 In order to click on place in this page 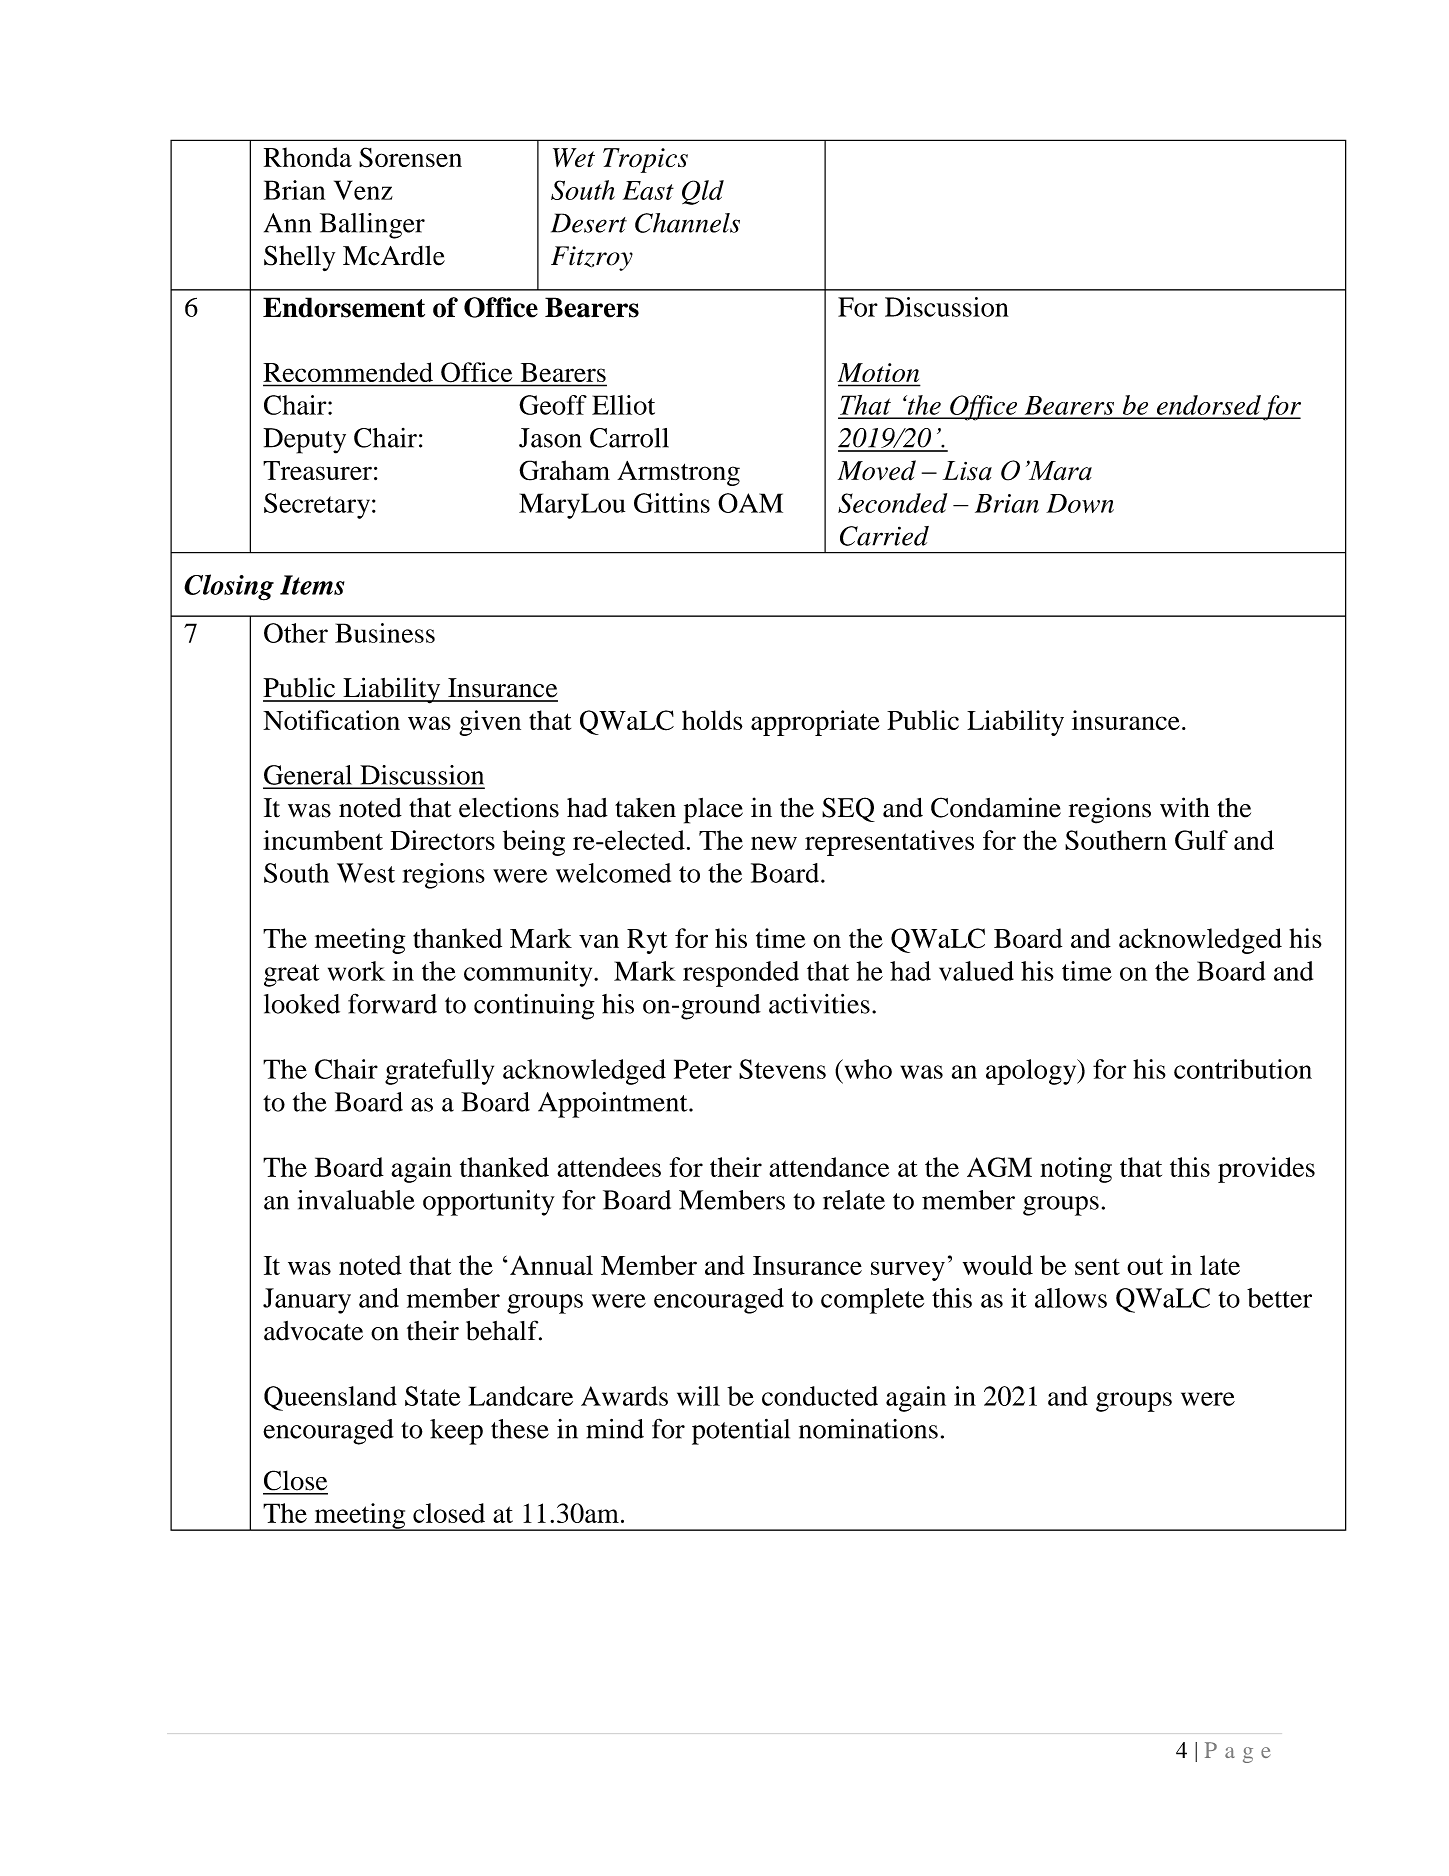, I will do `click(713, 811)`.
